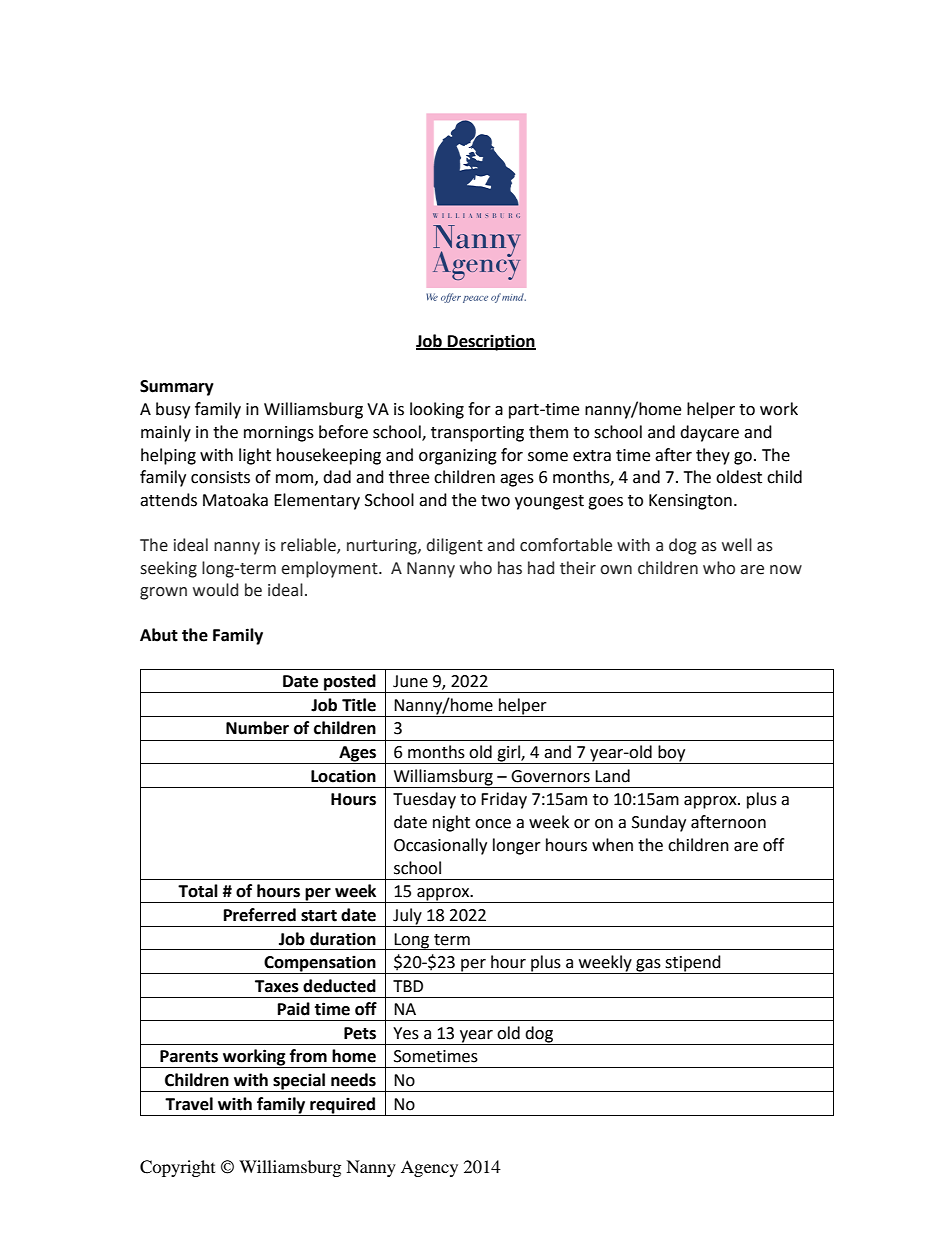  Describe the element at coordinates (177, 388) in the document. I see `Summary` at that location.
